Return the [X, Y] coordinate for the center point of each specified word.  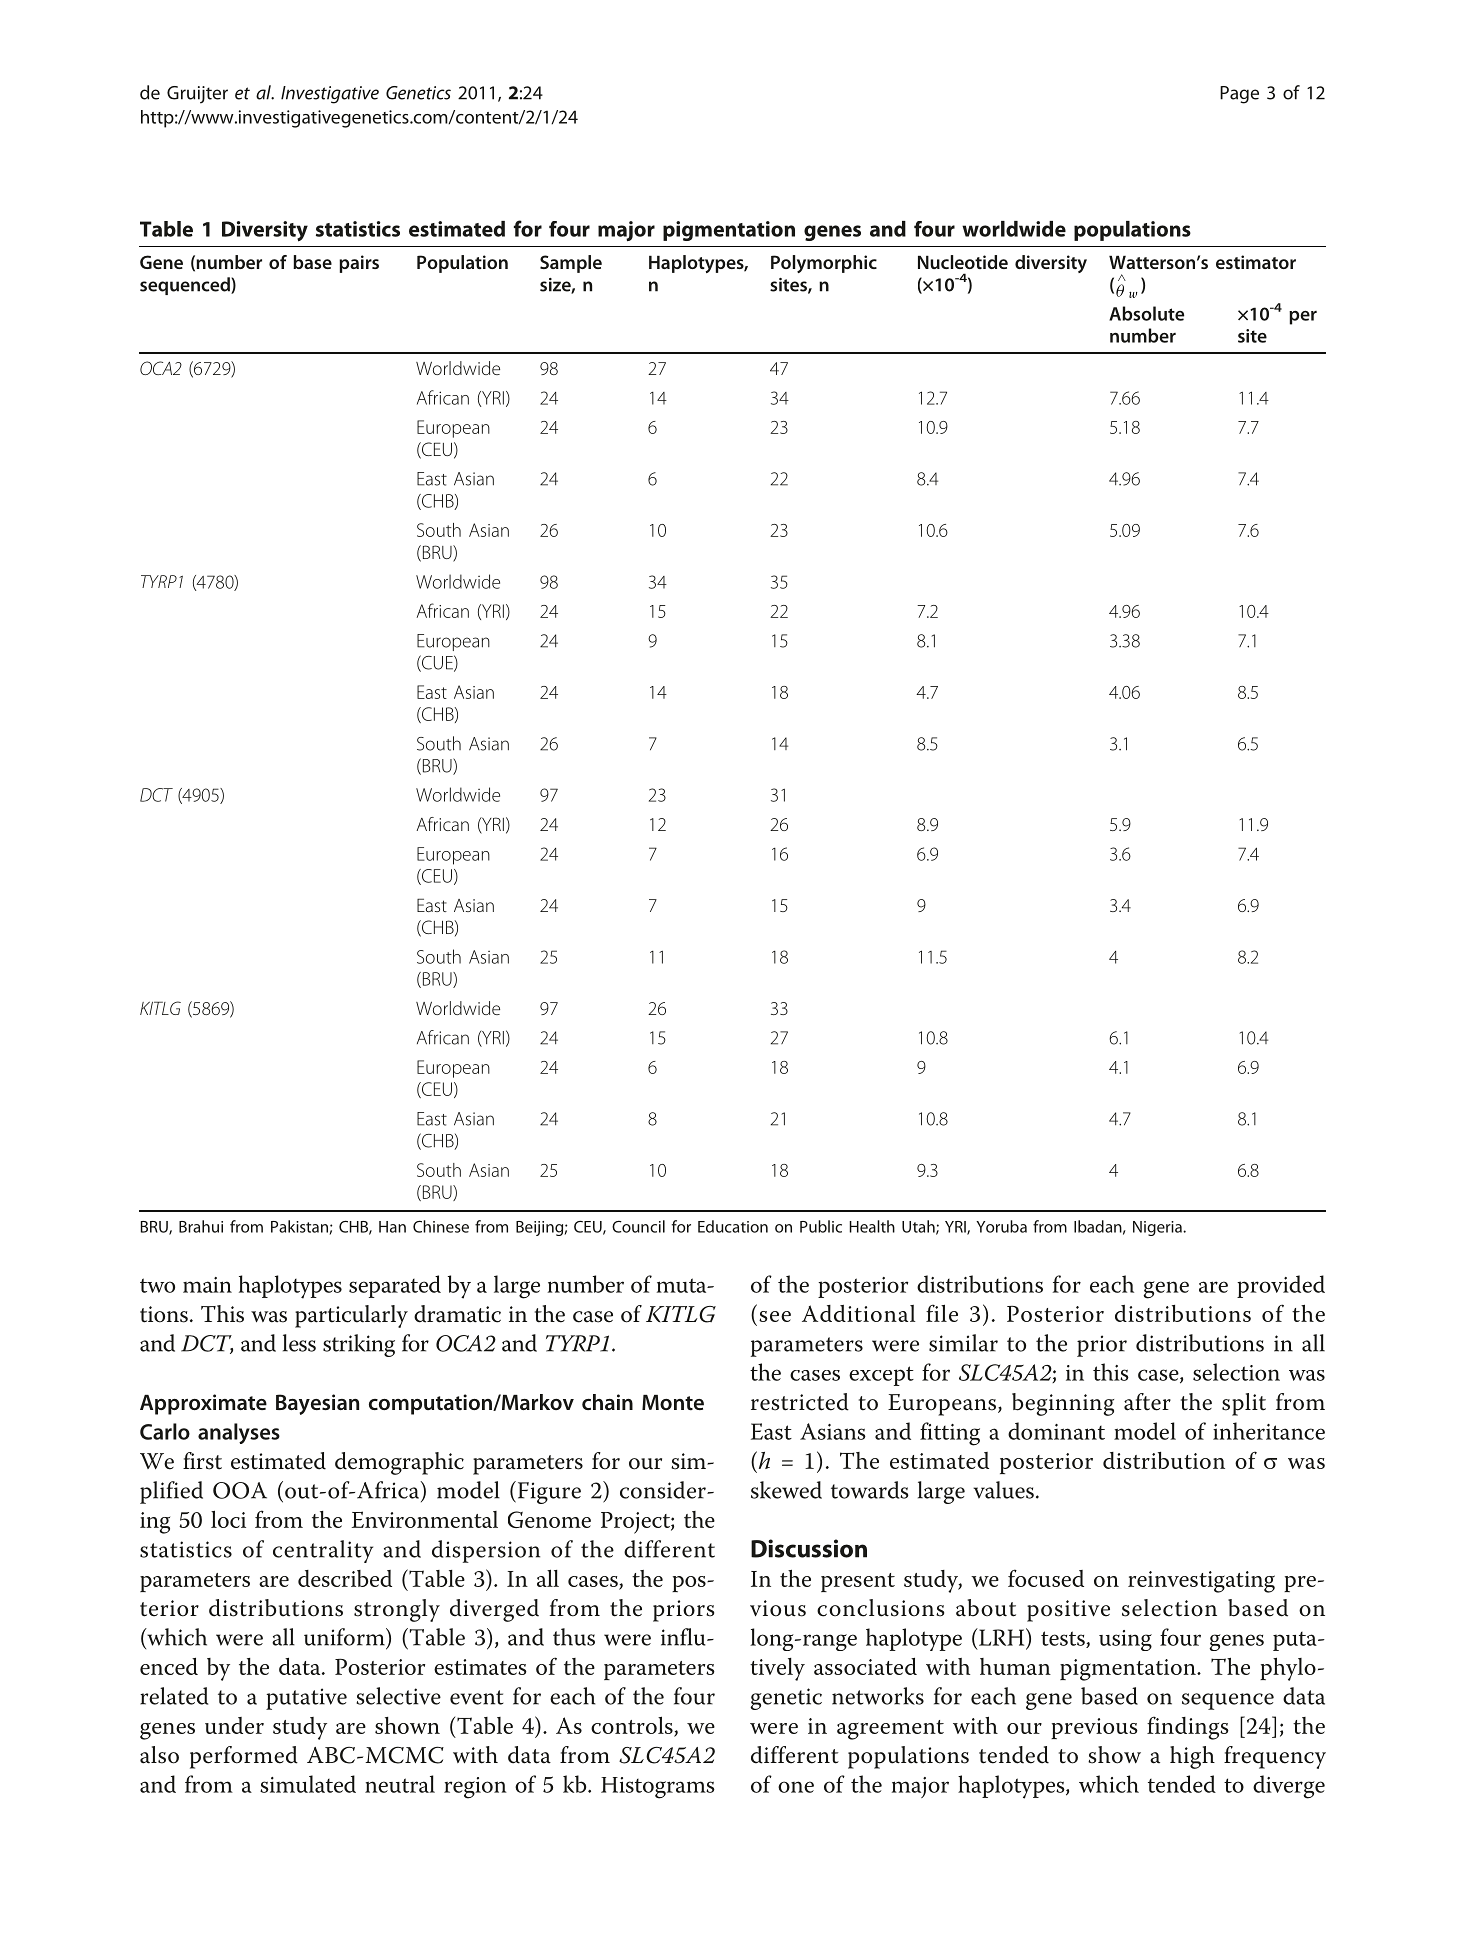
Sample [571, 264]
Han [392, 1227]
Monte [673, 1403]
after [1147, 1402]
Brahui [201, 1226]
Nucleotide [963, 262]
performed [244, 1757]
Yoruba [1001, 1226]
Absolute [1146, 313]
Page [1239, 95]
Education [733, 1226]
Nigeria [1158, 1228]
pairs [359, 264]
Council [638, 1226]
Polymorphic [824, 264]
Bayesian [317, 1404]
